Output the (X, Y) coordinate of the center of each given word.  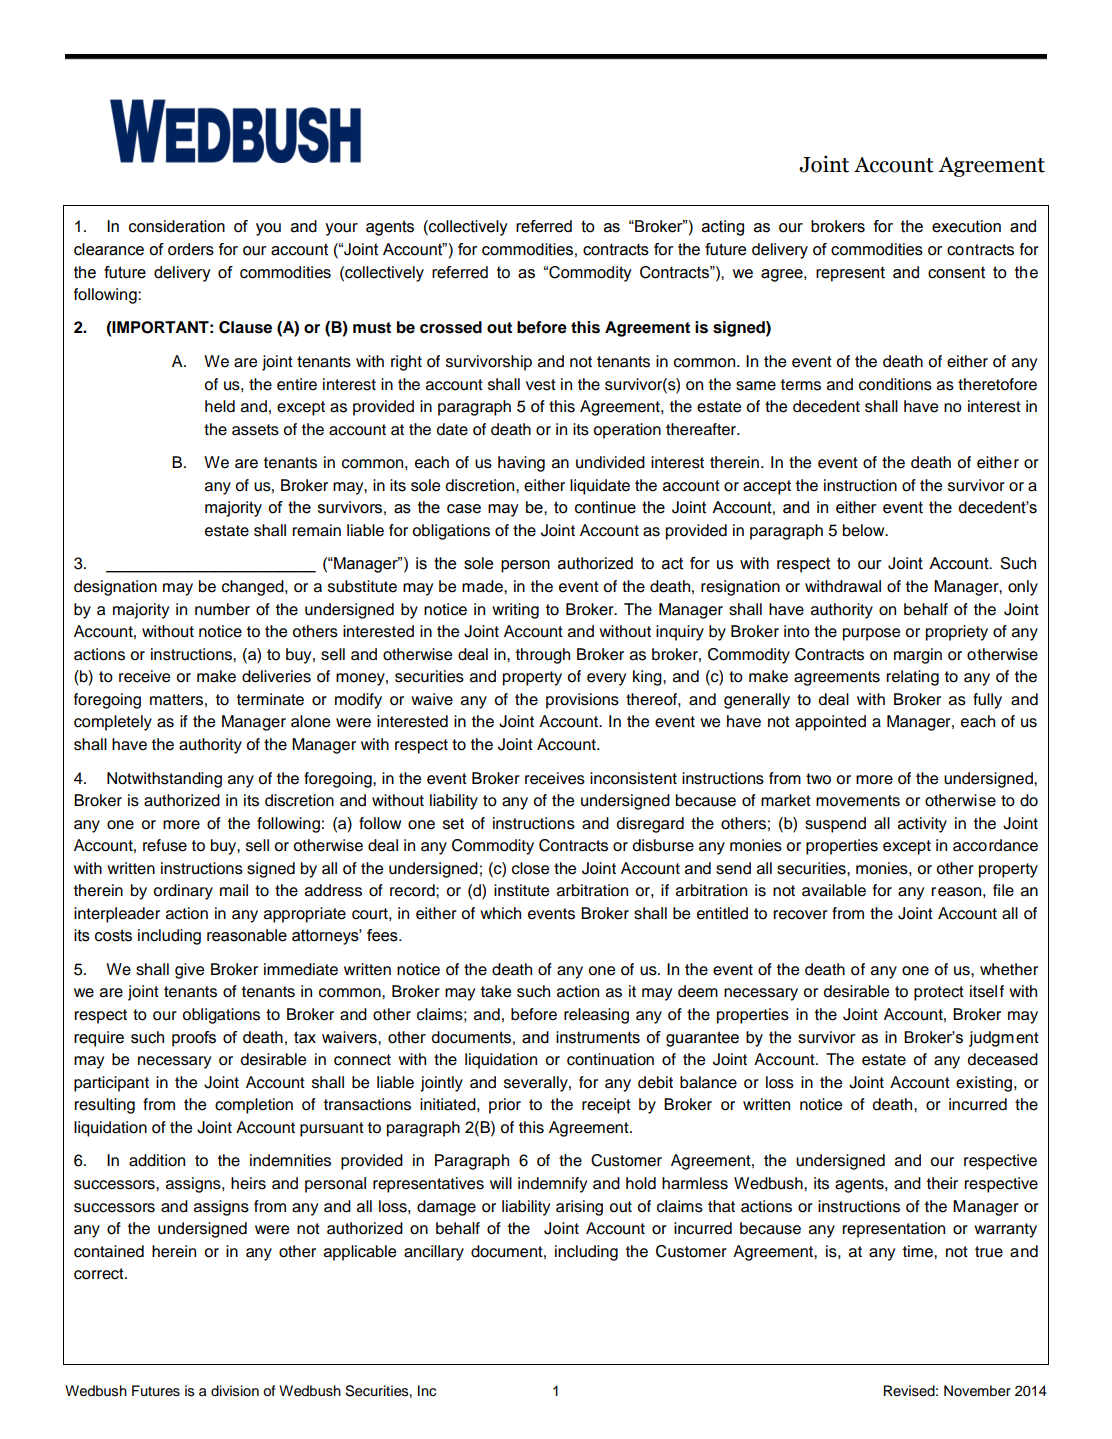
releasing (596, 1016)
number (222, 609)
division (235, 1391)
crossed (451, 327)
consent (956, 272)
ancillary (434, 1253)
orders (191, 249)
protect (939, 993)
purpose (871, 634)
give (189, 971)
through (543, 656)
